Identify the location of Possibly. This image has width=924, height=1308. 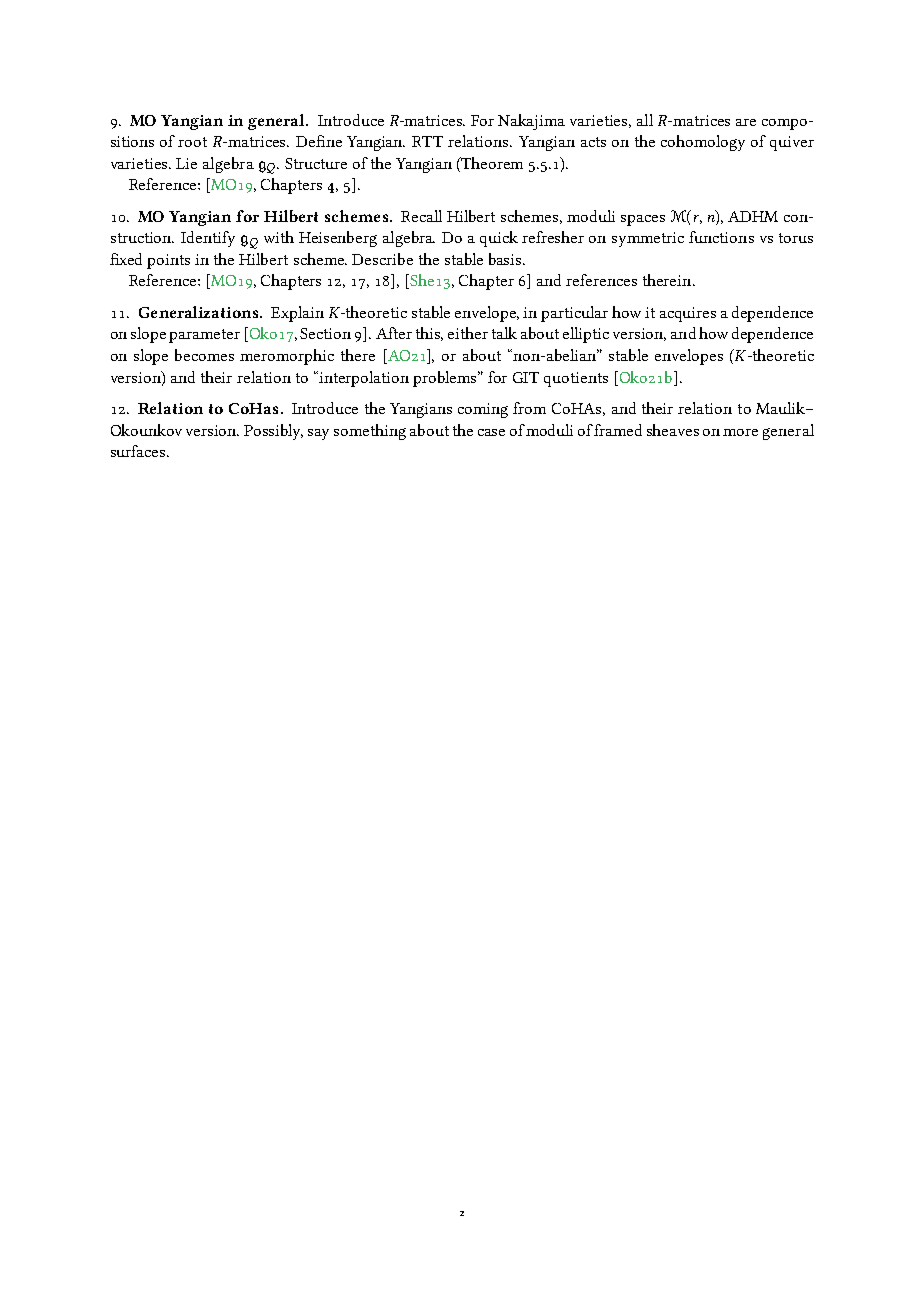
(273, 432).
